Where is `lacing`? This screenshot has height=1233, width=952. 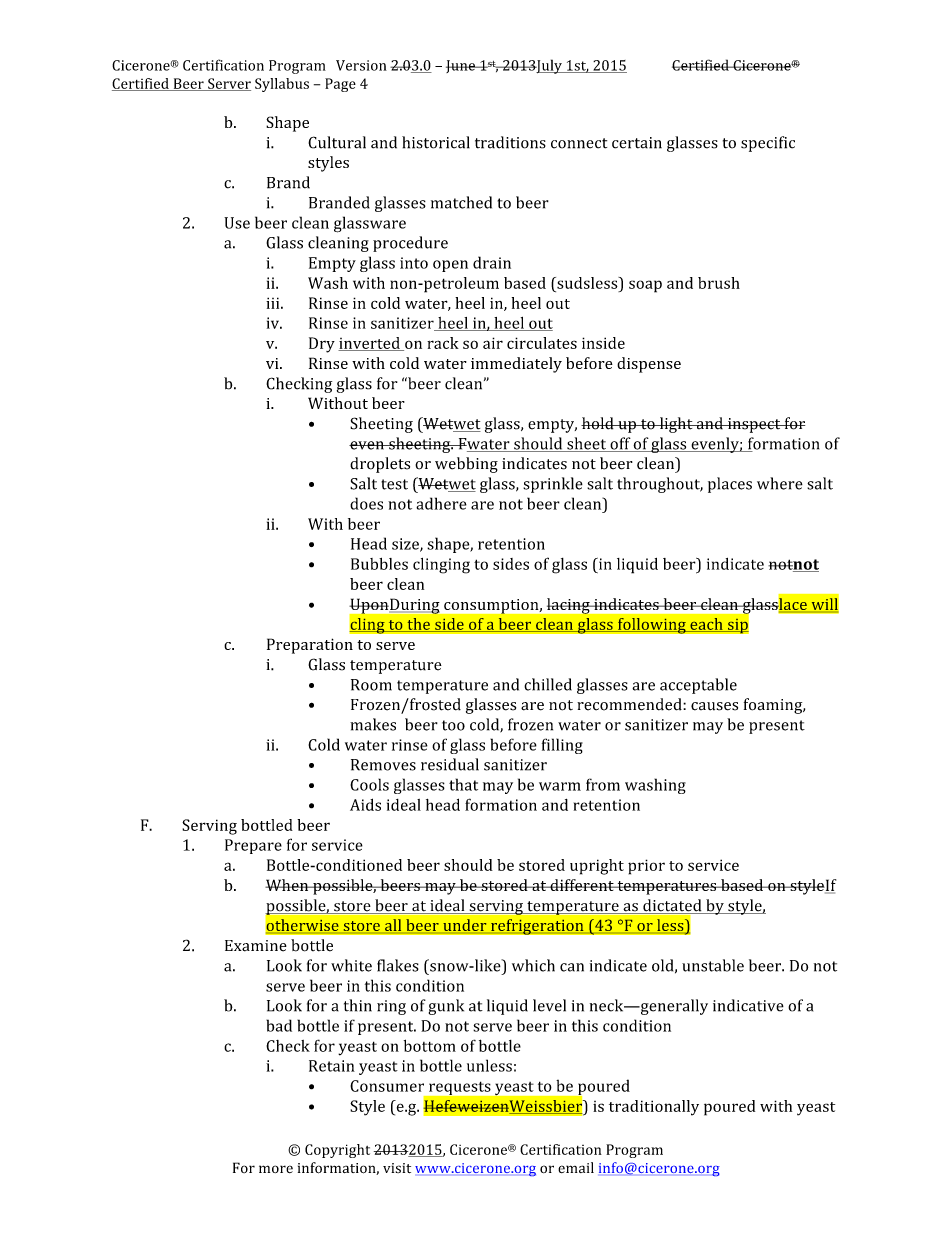 lacing is located at coordinates (569, 606).
